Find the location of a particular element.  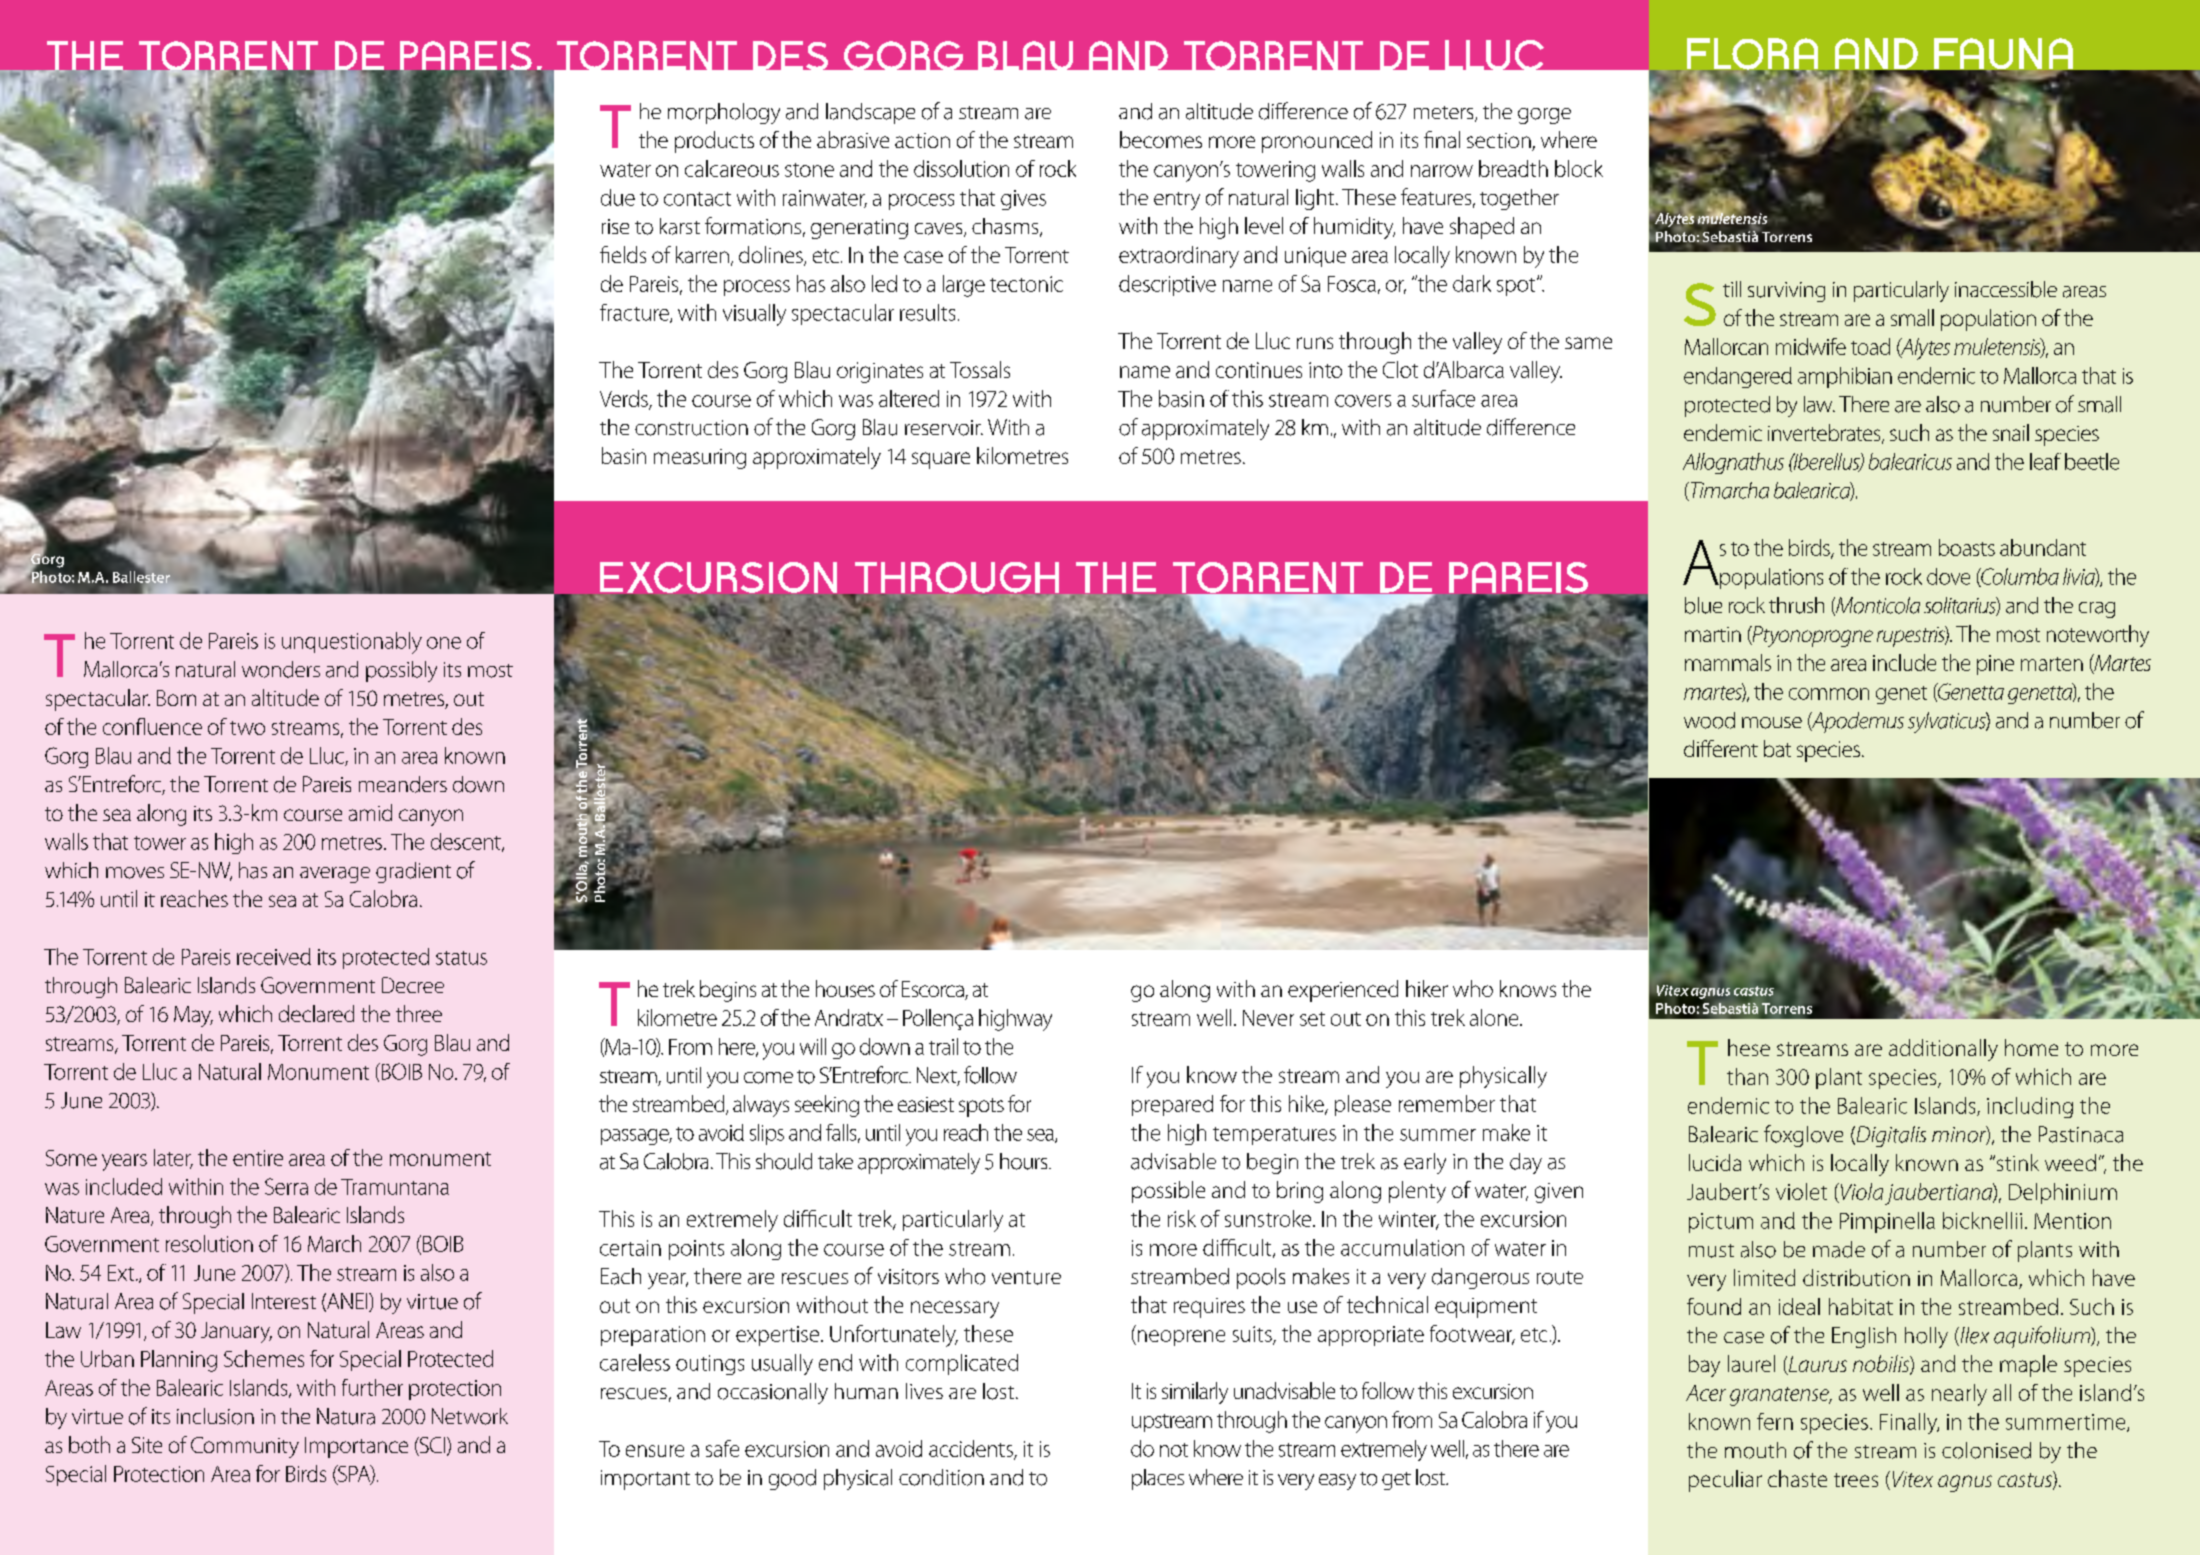

construction is located at coordinates (691, 428).
